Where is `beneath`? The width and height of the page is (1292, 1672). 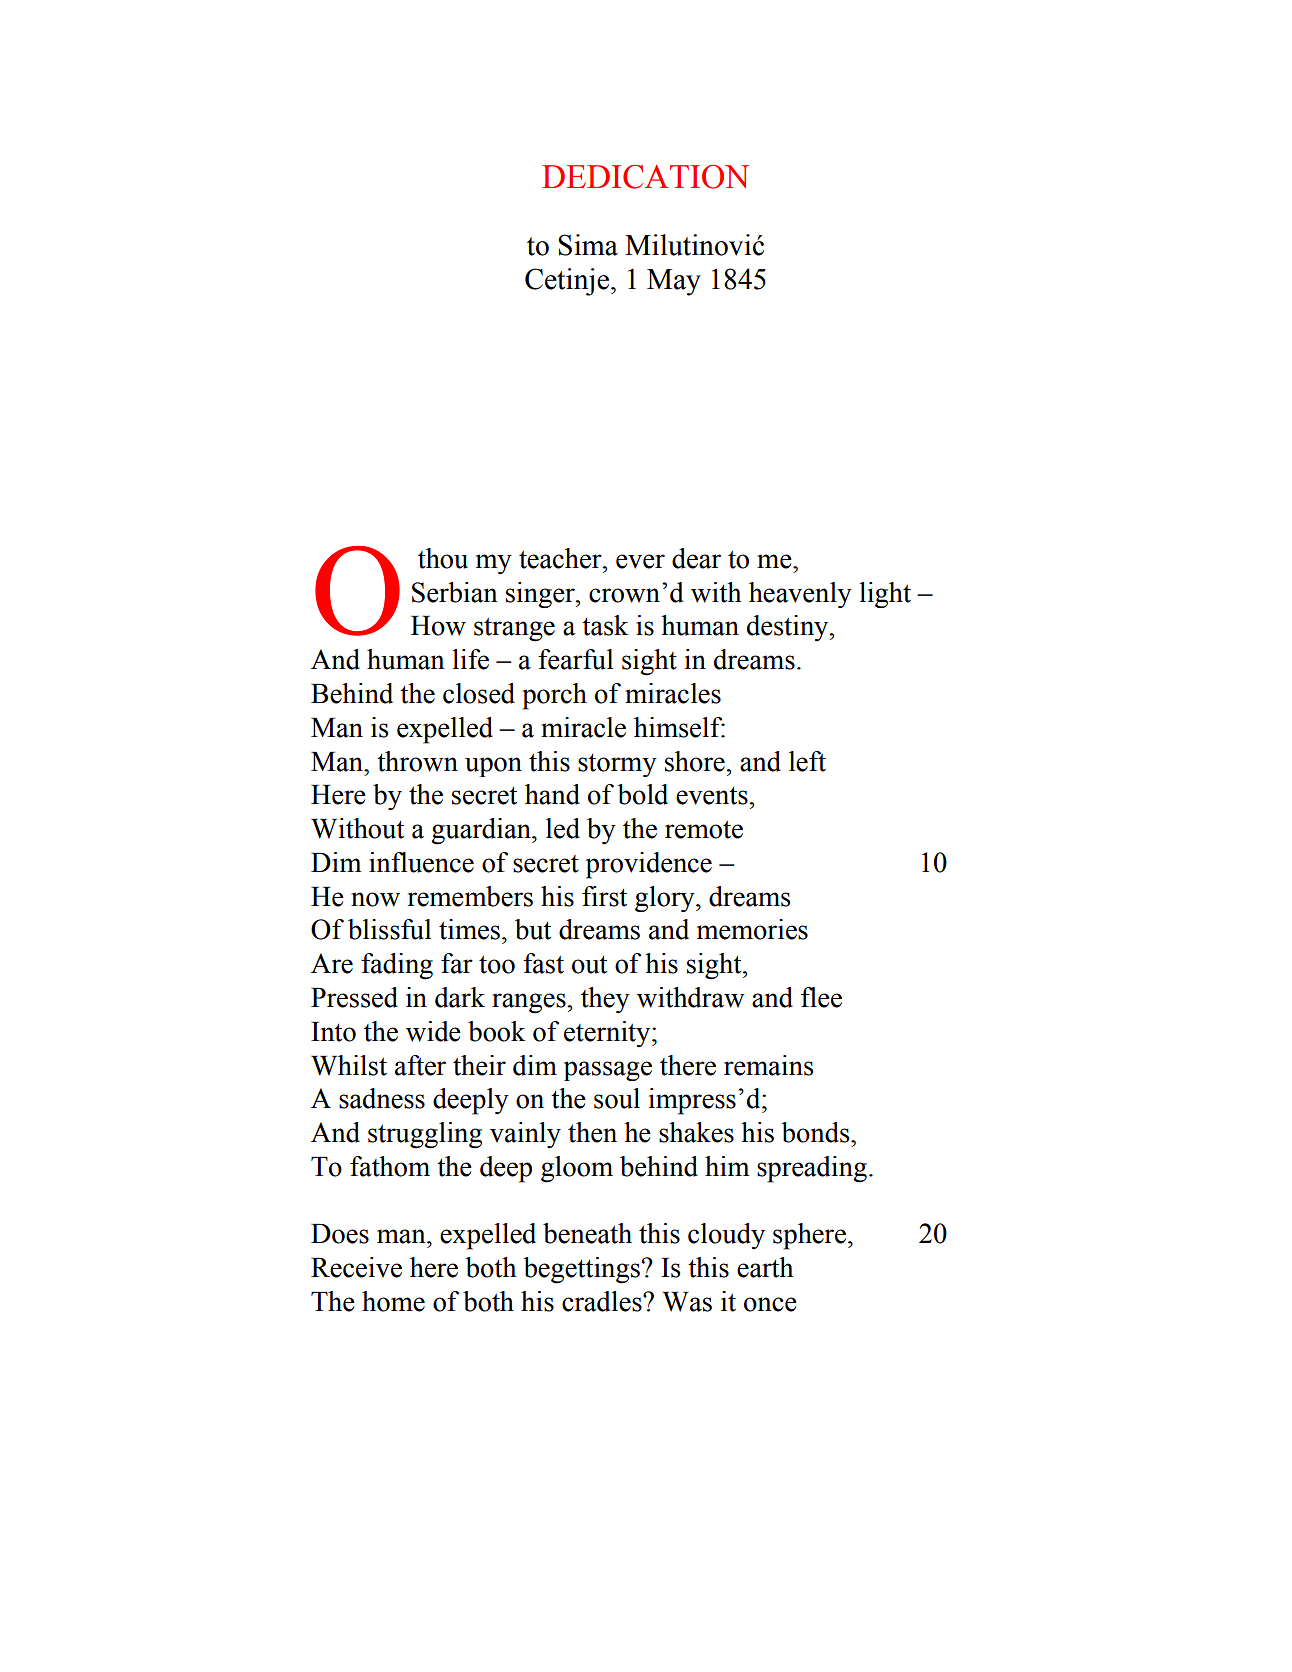
beneath is located at coordinates (587, 1233).
